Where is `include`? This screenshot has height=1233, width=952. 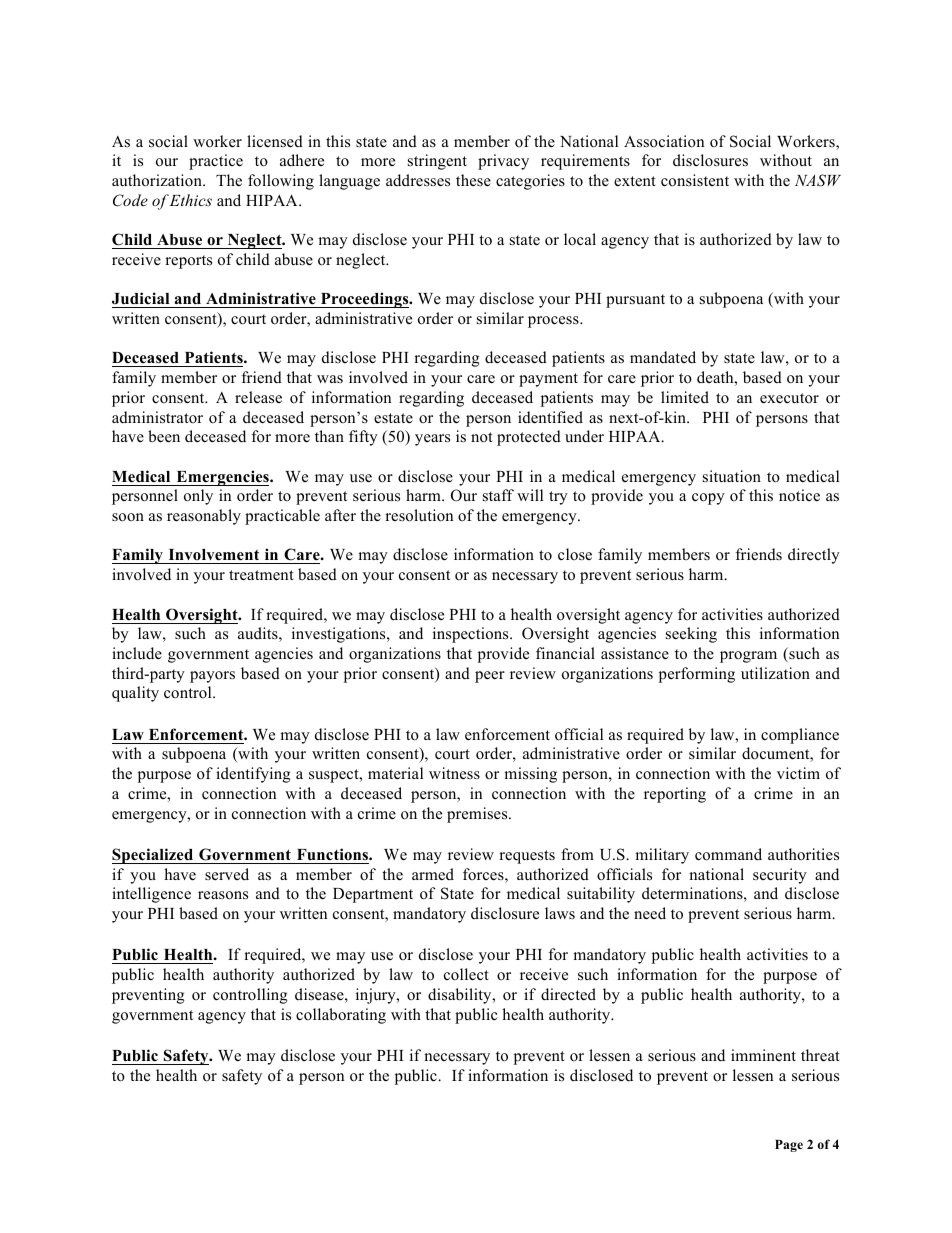 include is located at coordinates (137, 653).
